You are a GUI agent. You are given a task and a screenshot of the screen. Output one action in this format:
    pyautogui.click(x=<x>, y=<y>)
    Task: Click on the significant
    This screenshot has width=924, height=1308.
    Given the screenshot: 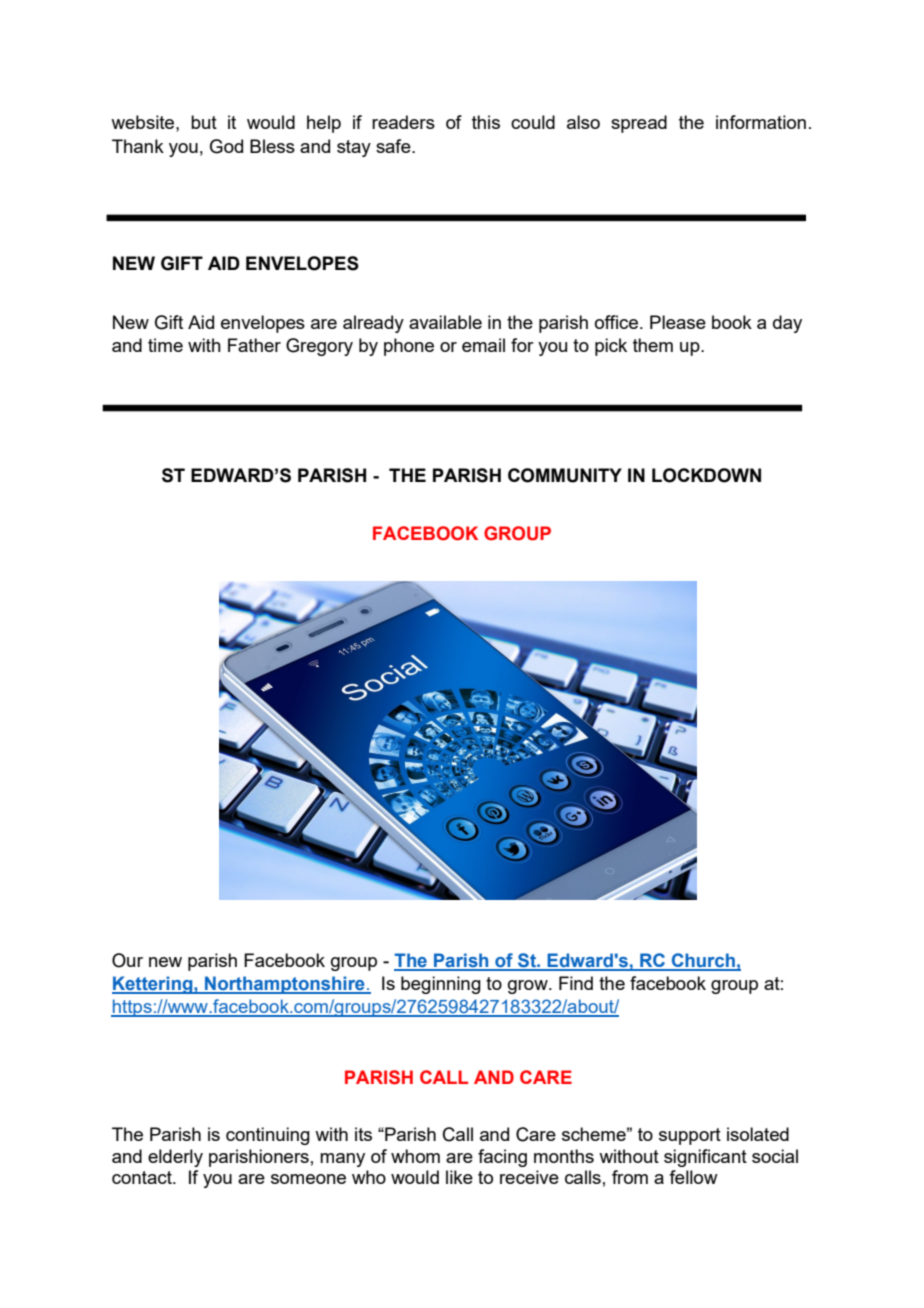 What is the action you would take?
    pyautogui.click(x=705, y=1158)
